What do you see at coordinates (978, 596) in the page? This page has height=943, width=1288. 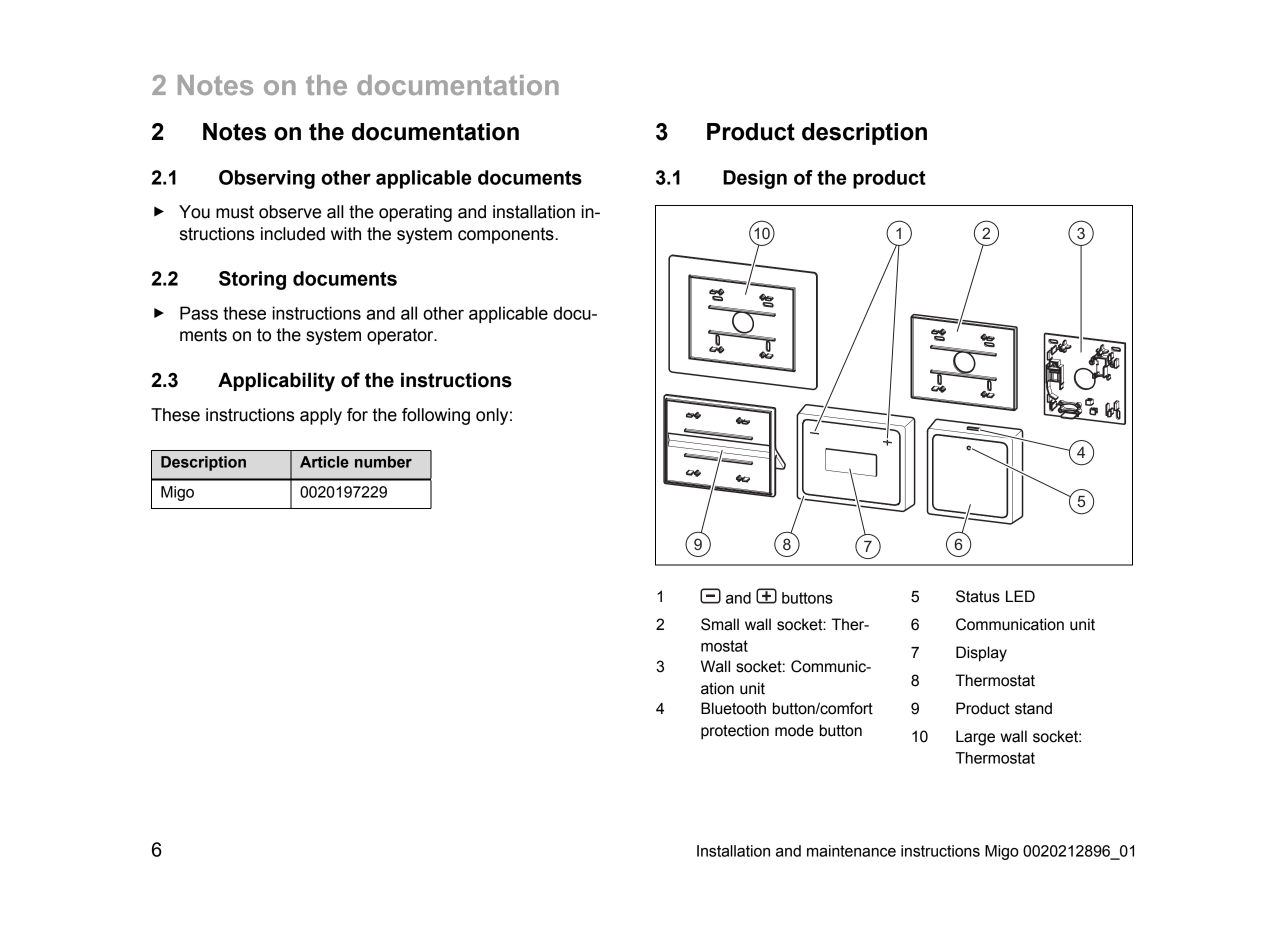 I see `Status` at bounding box center [978, 596].
